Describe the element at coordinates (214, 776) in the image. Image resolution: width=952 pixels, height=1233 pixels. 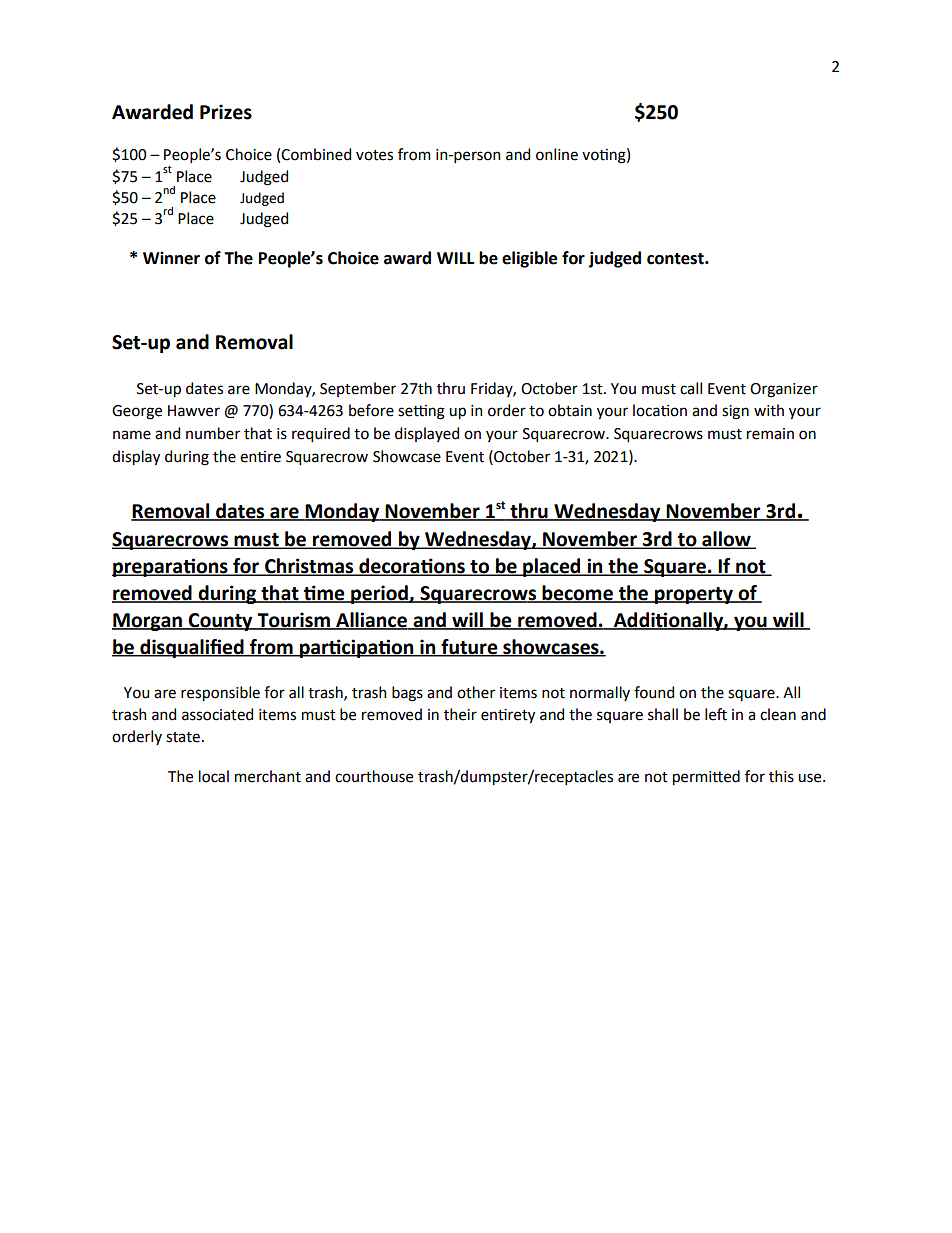
I see `local` at that location.
